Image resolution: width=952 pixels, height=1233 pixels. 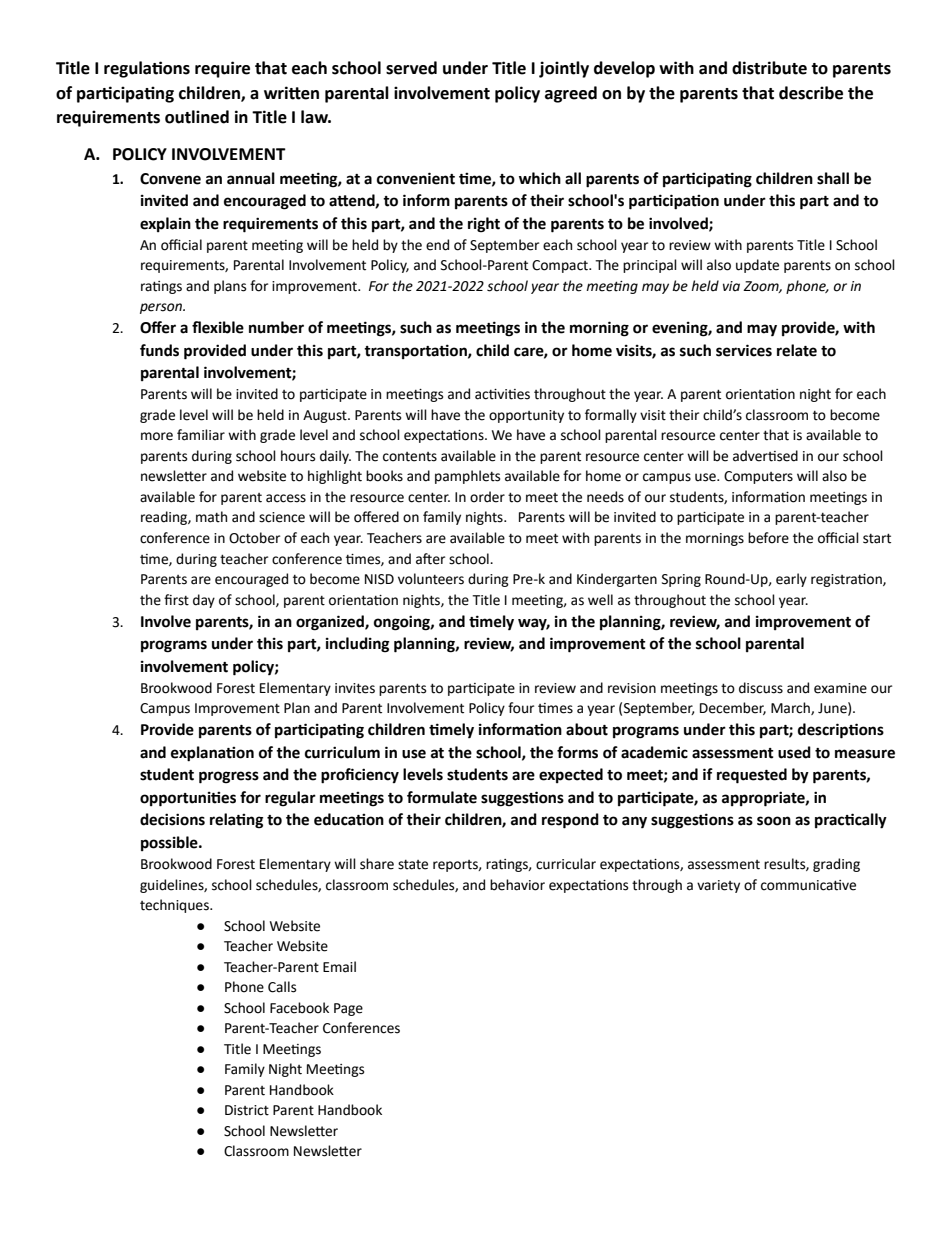 I want to click on describe, so click(x=811, y=93).
